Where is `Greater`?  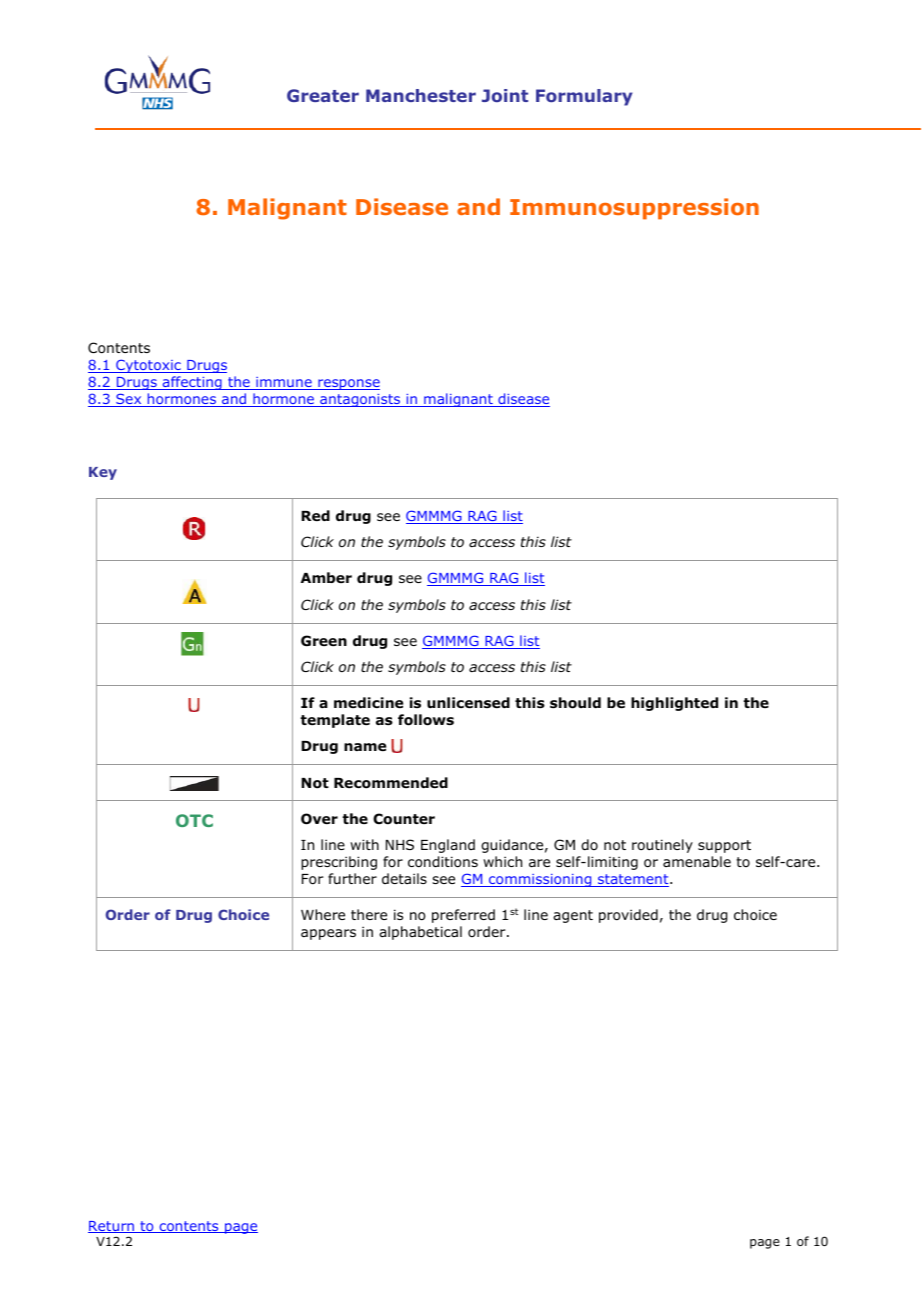 Greater is located at coordinates (323, 95).
